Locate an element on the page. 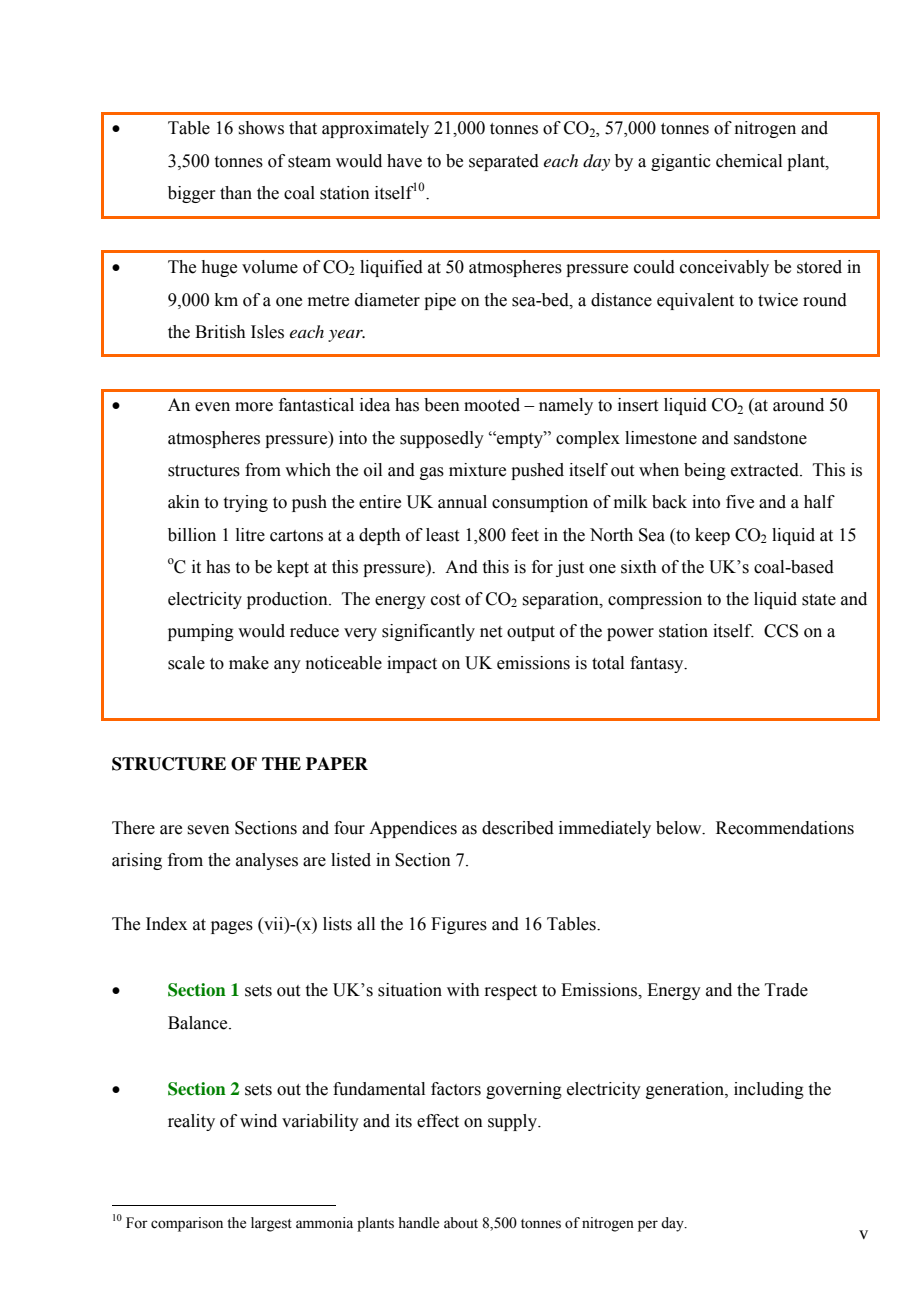  equivalent is located at coordinates (695, 301).
